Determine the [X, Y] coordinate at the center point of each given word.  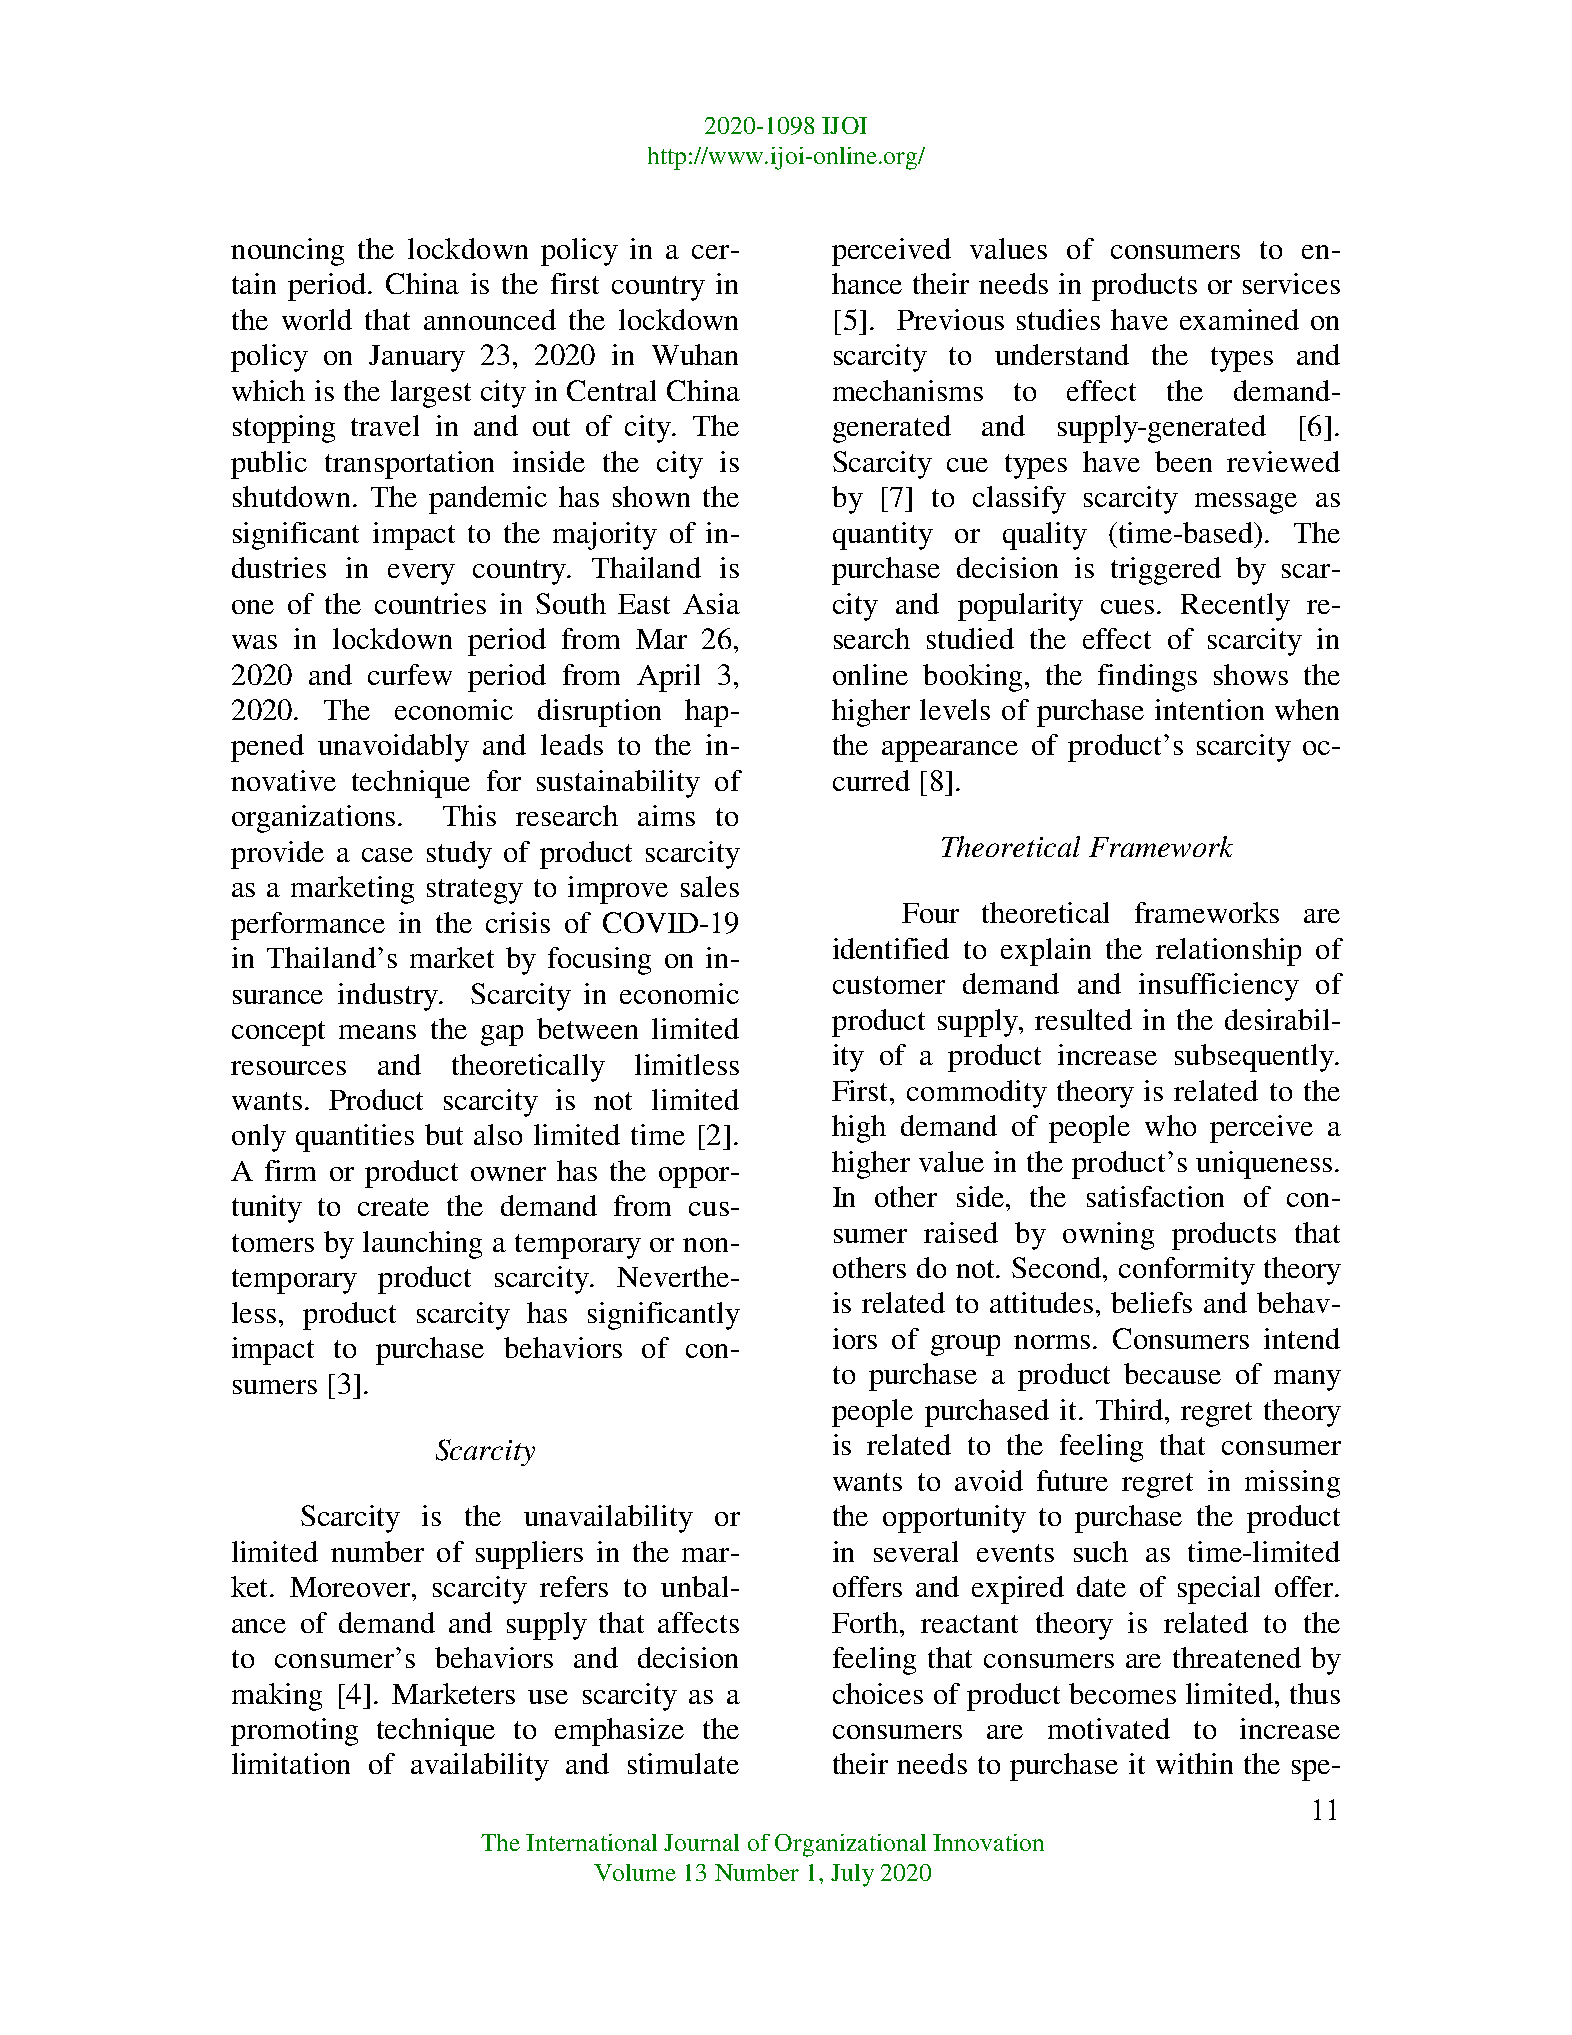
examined [1239, 319]
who [1170, 1125]
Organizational [850, 1845]
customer [889, 985]
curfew [410, 674]
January [417, 358]
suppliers [529, 1555]
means [377, 1032]
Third [1131, 1409]
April [668, 678]
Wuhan [695, 354]
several [916, 1551]
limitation [291, 1763]
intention [1209, 709]
